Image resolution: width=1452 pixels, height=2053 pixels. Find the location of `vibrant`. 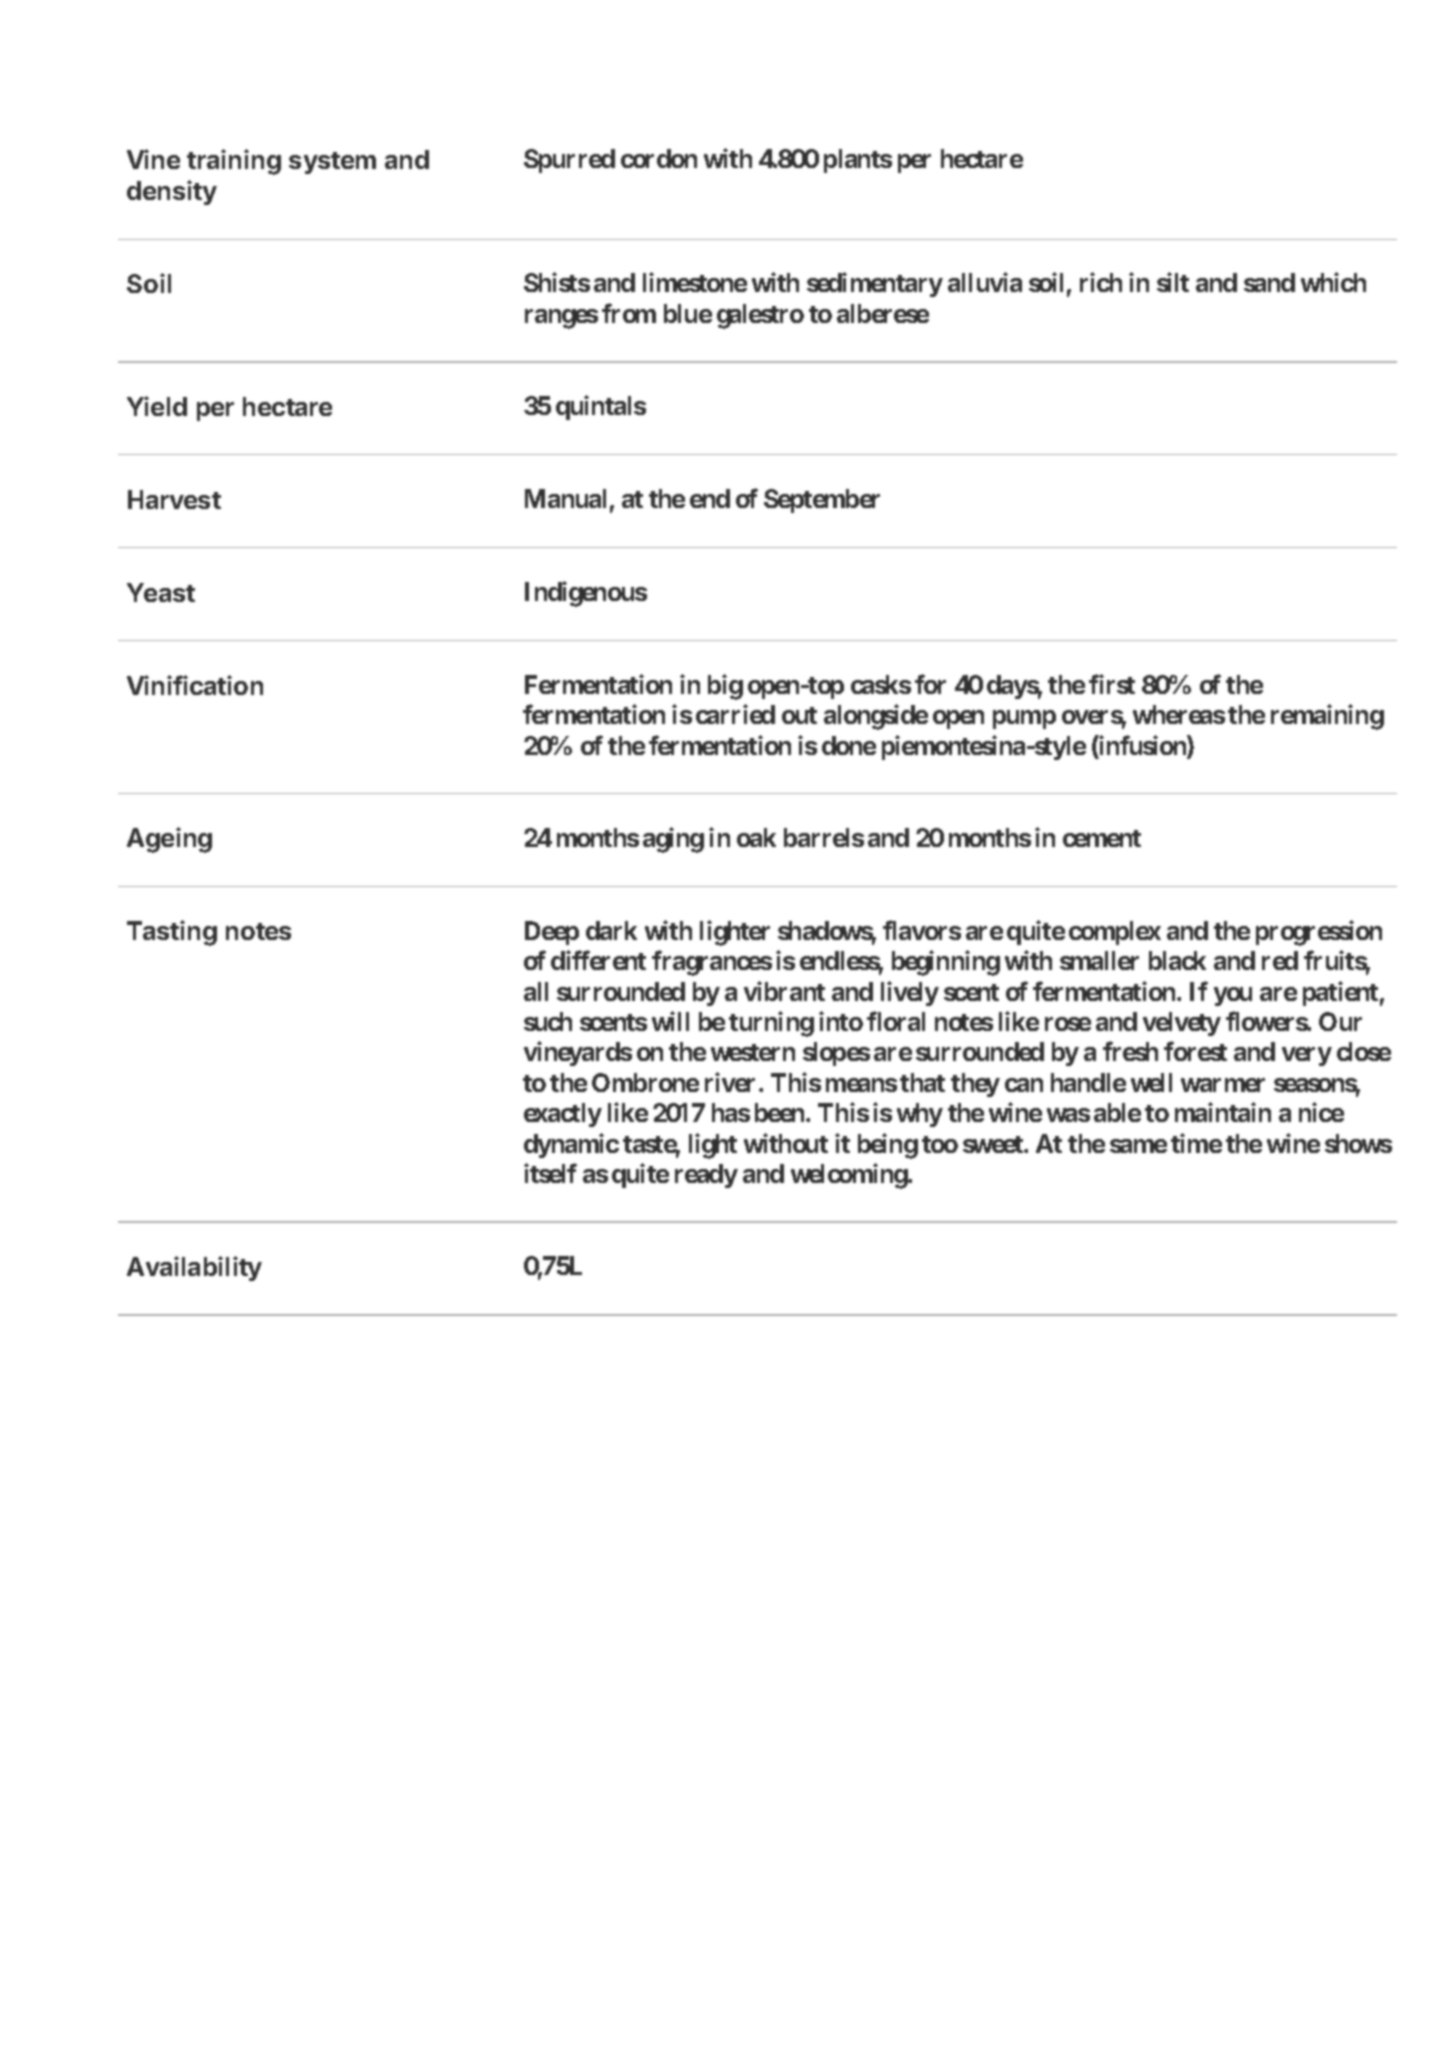

vibrant is located at coordinates (784, 991).
